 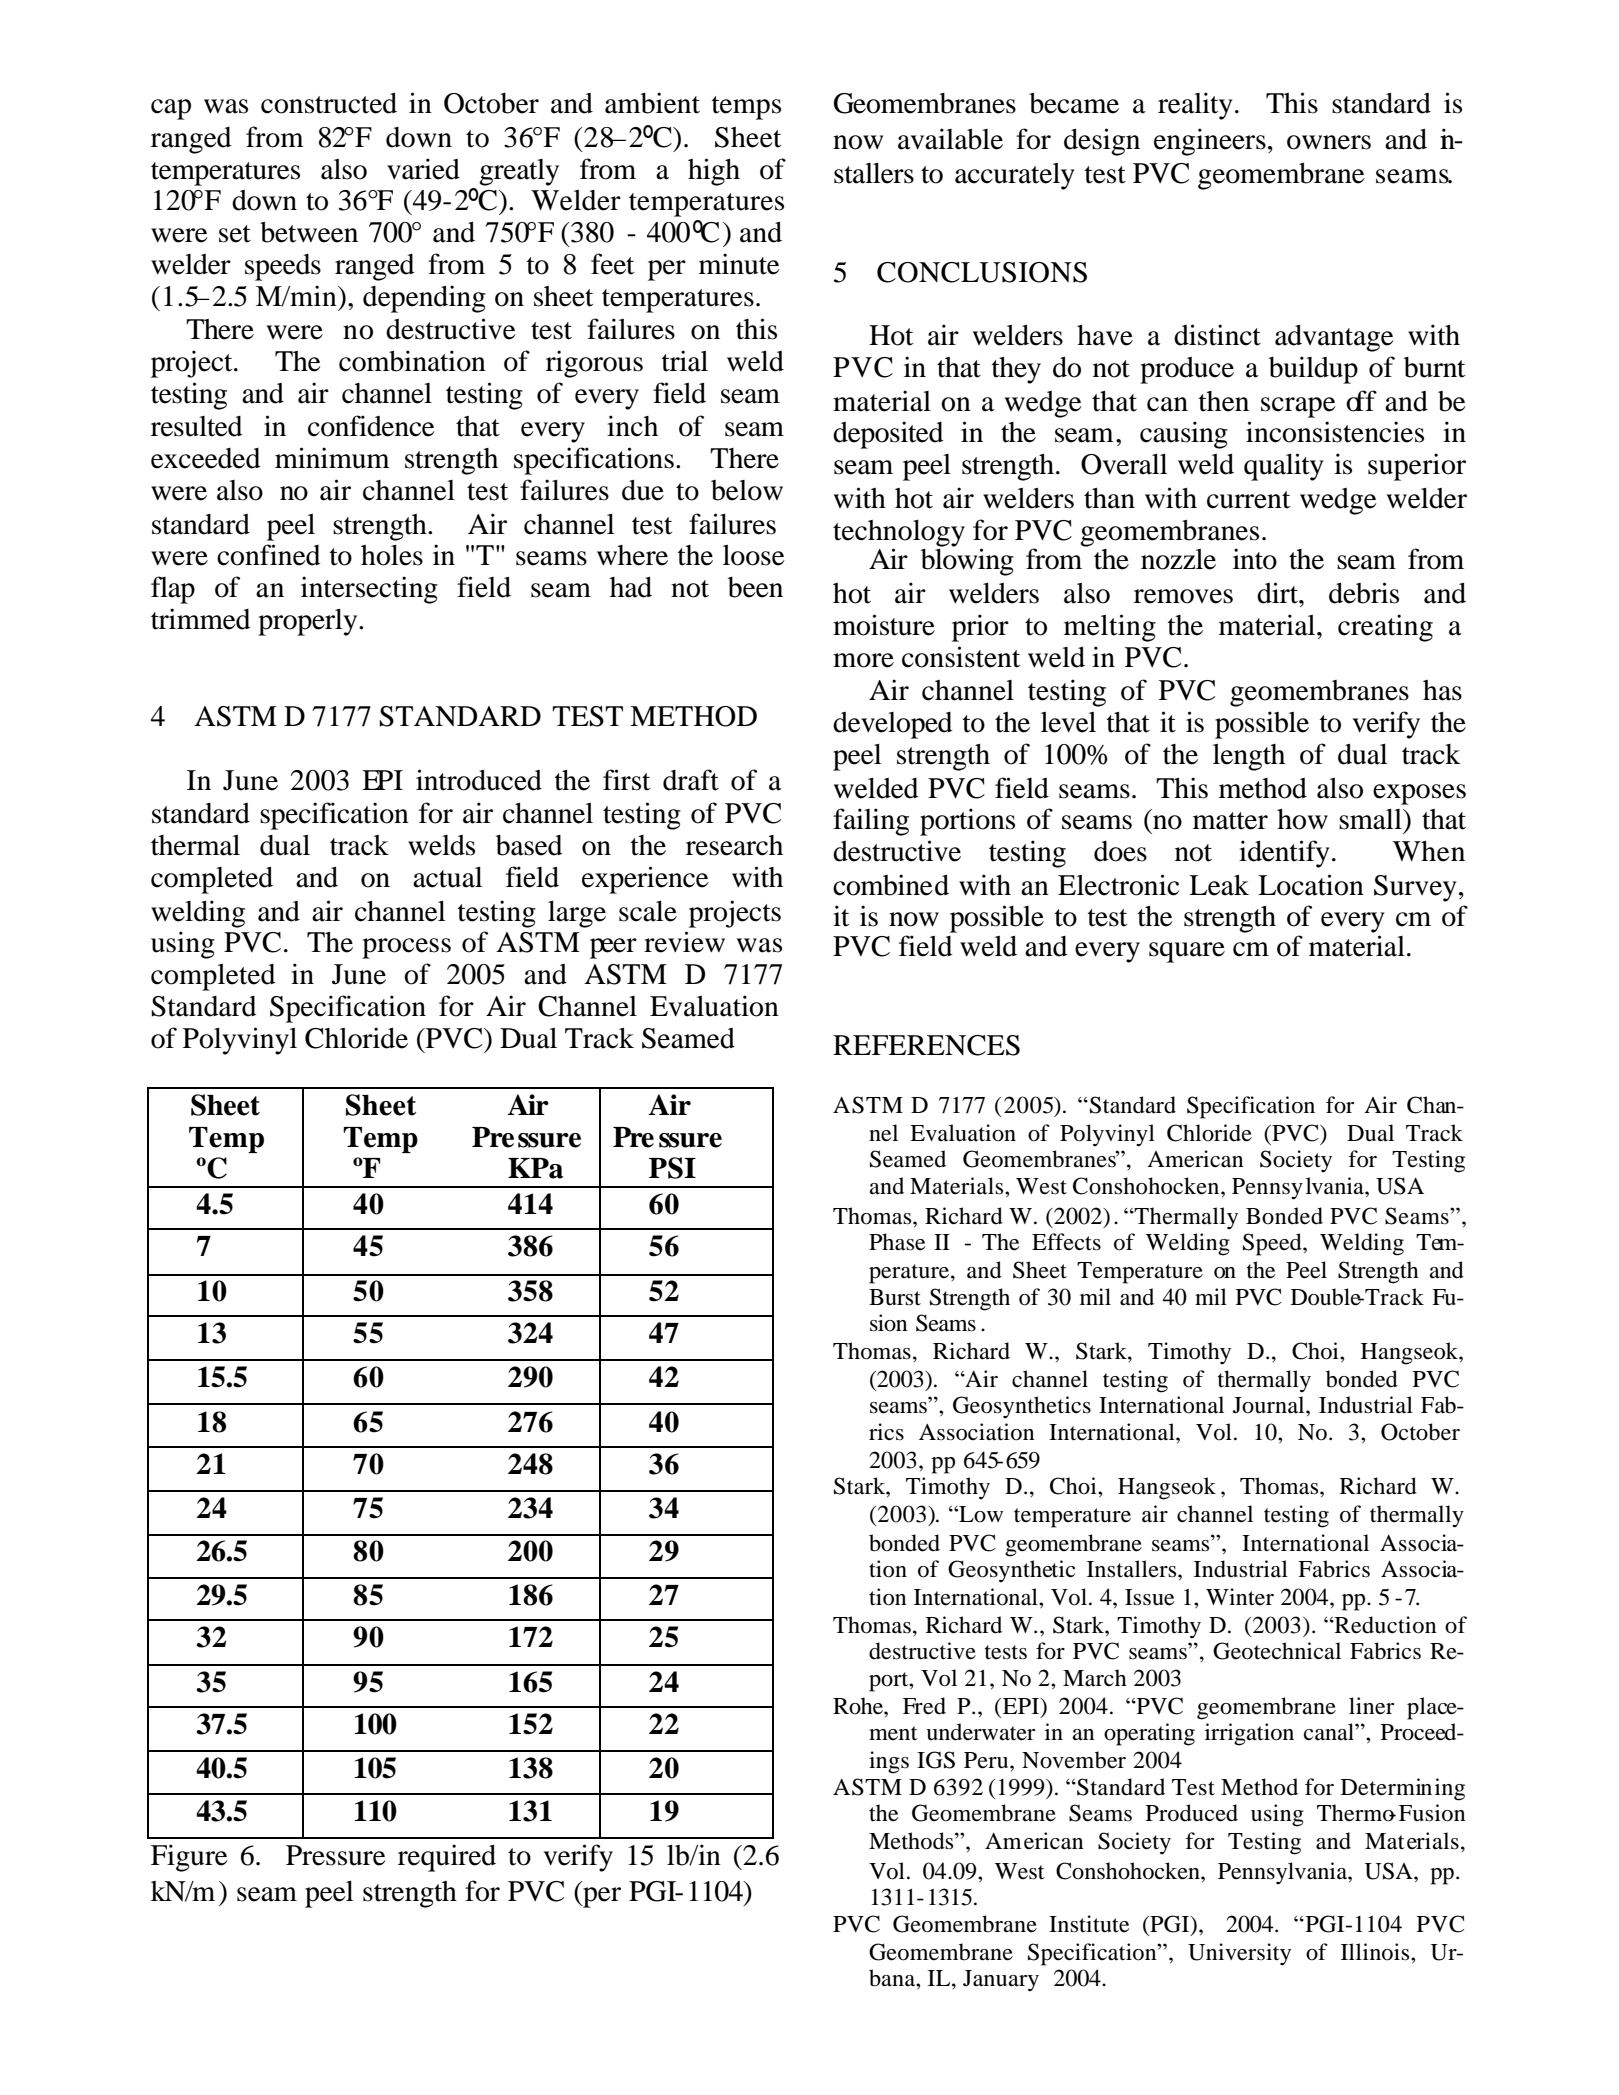 What do you see at coordinates (734, 845) in the page?
I see `research` at bounding box center [734, 845].
